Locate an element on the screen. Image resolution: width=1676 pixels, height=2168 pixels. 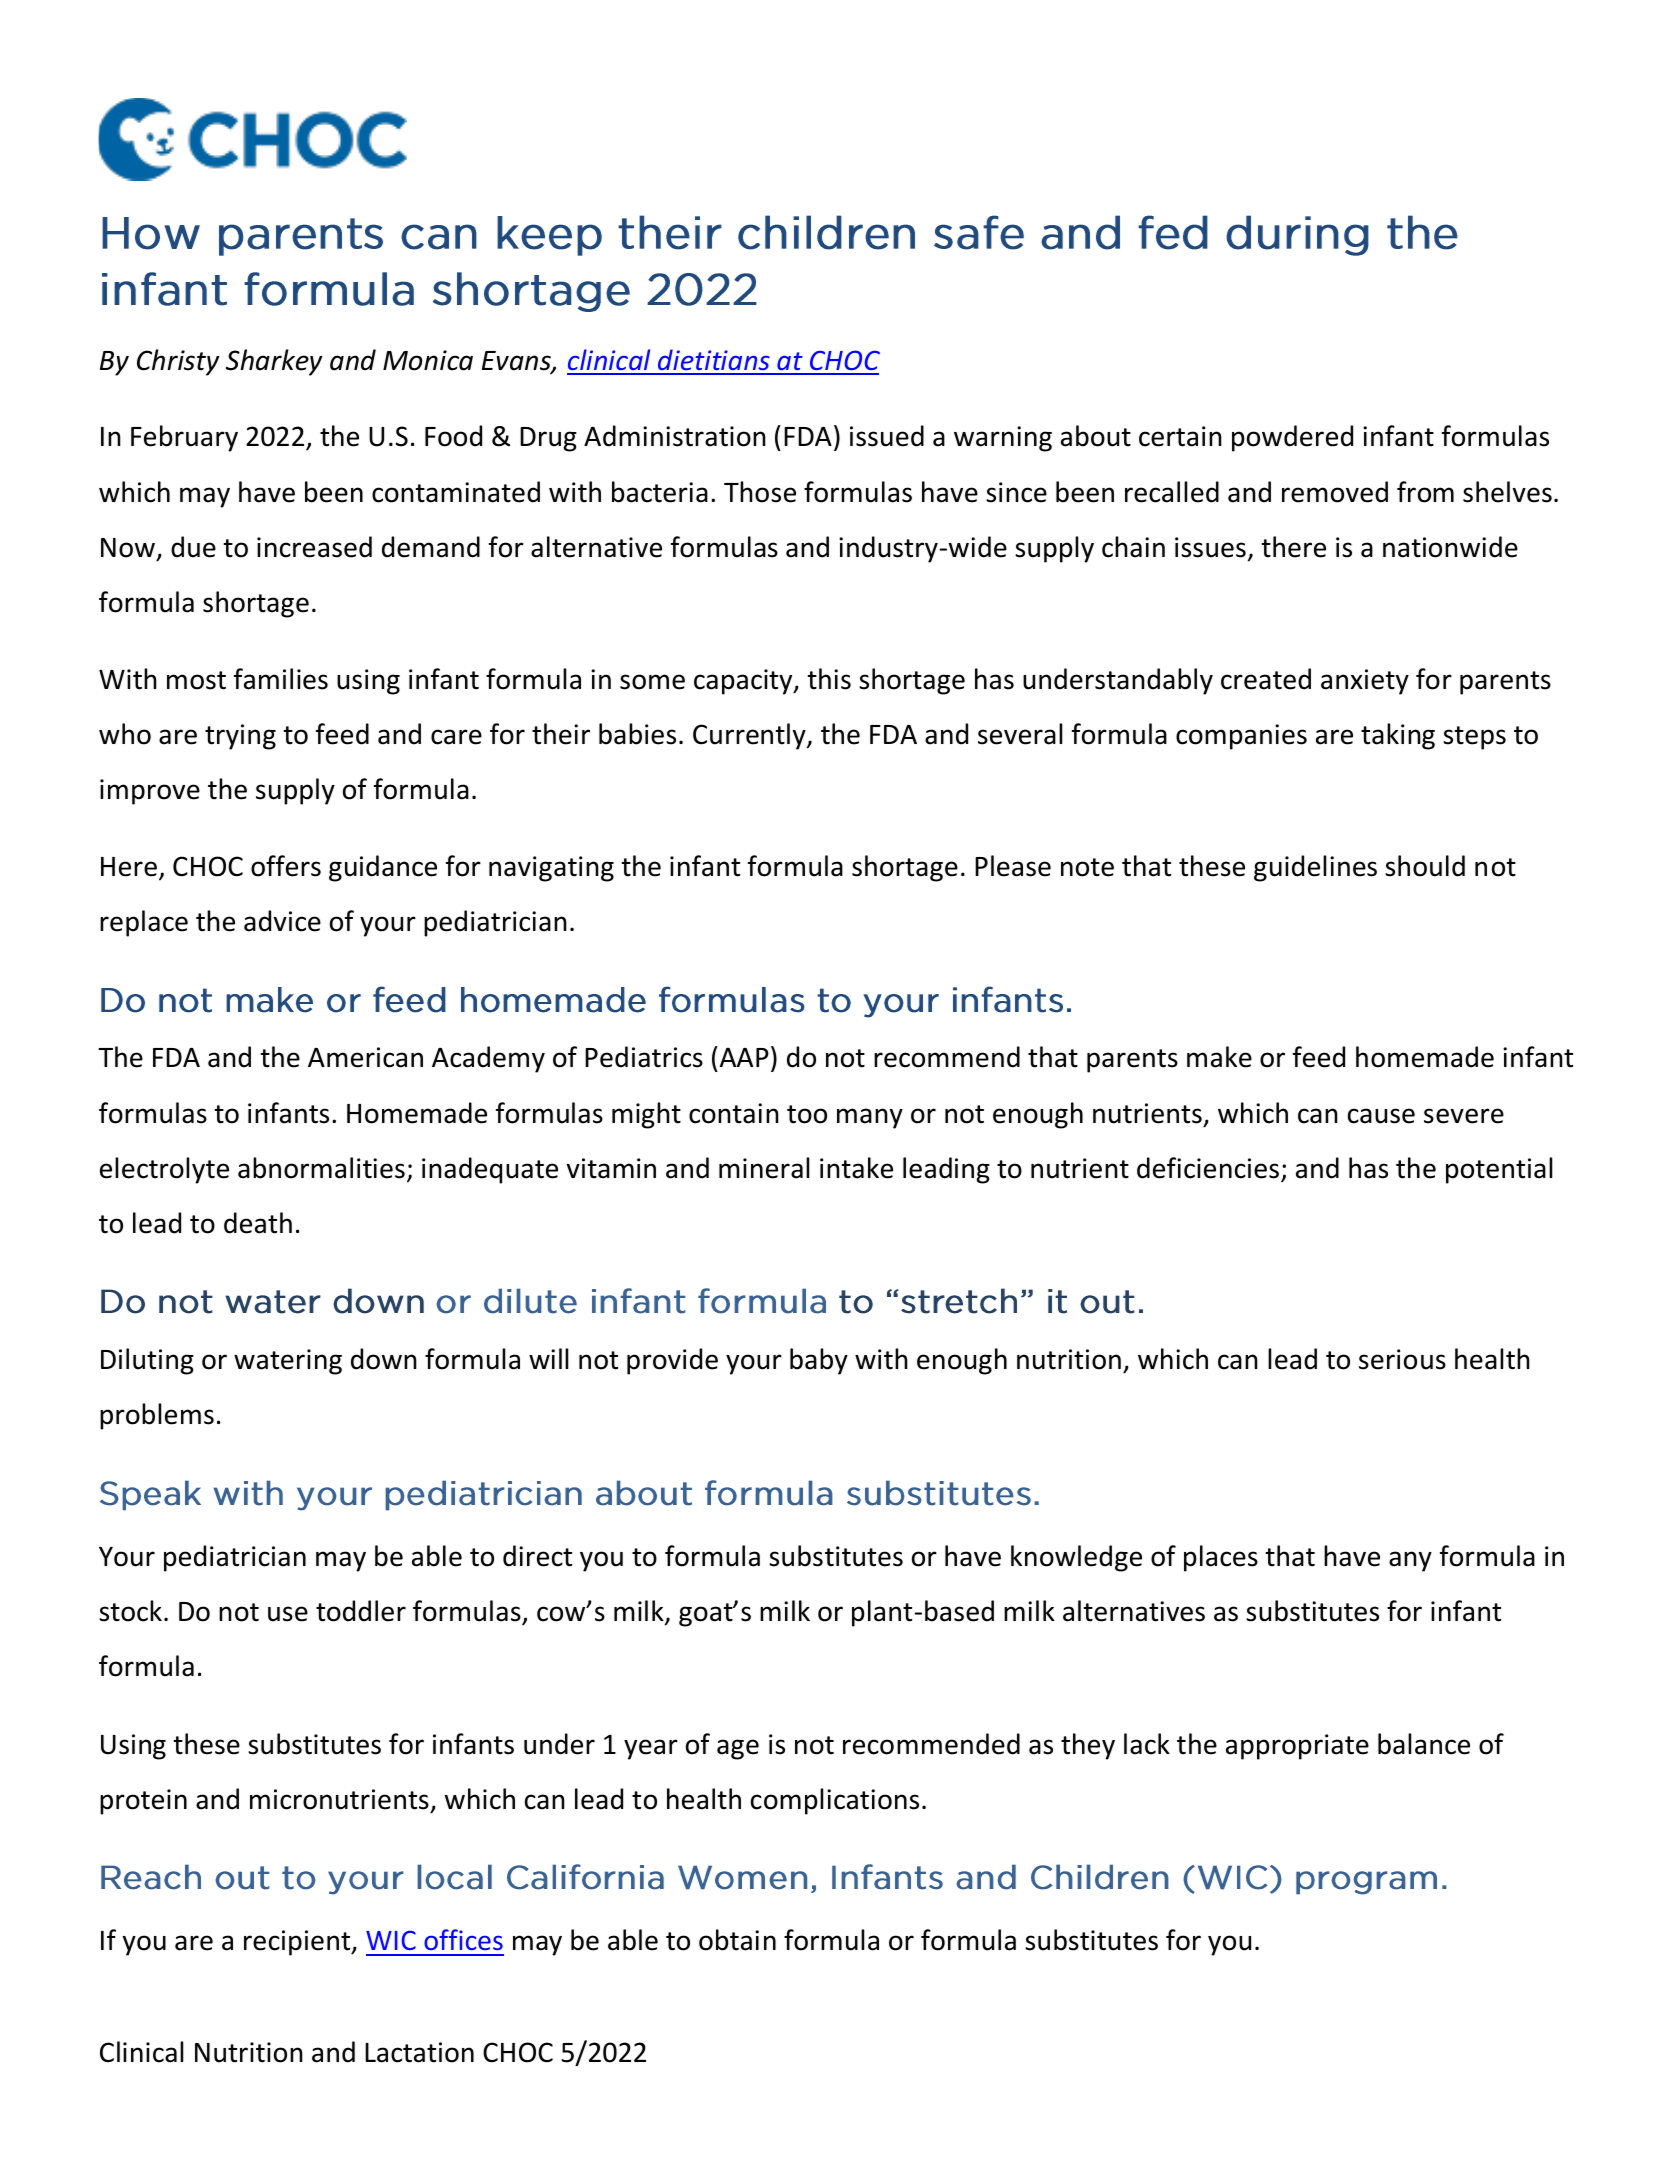
powdered is located at coordinates (1292, 438).
